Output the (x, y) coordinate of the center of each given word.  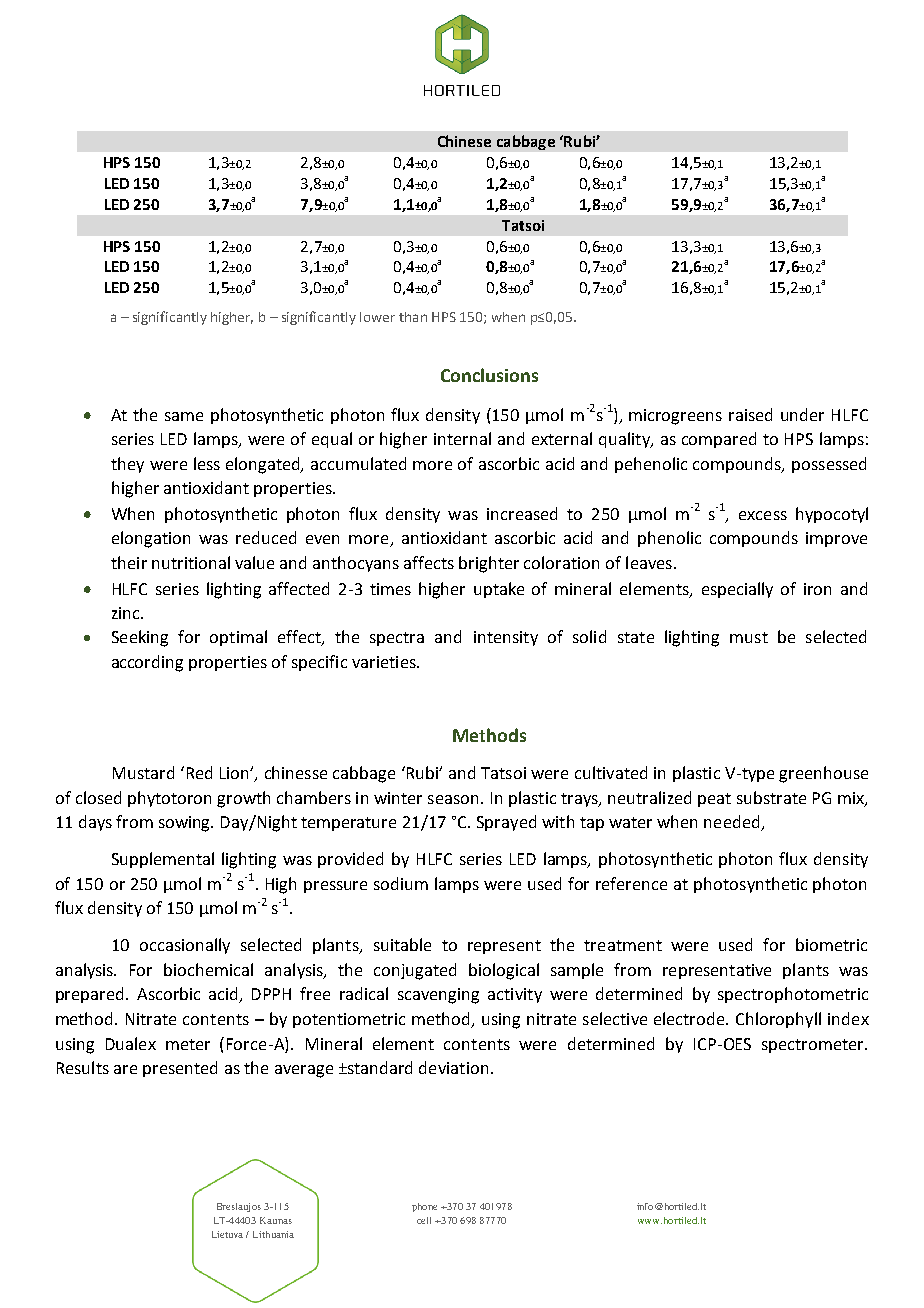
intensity (506, 638)
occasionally (185, 946)
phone (424, 1207)
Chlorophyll (778, 1020)
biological (504, 971)
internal (462, 438)
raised (750, 414)
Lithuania (273, 1234)
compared (719, 440)
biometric (831, 944)
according (147, 663)
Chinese (464, 141)
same (184, 416)
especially (737, 590)
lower (377, 317)
